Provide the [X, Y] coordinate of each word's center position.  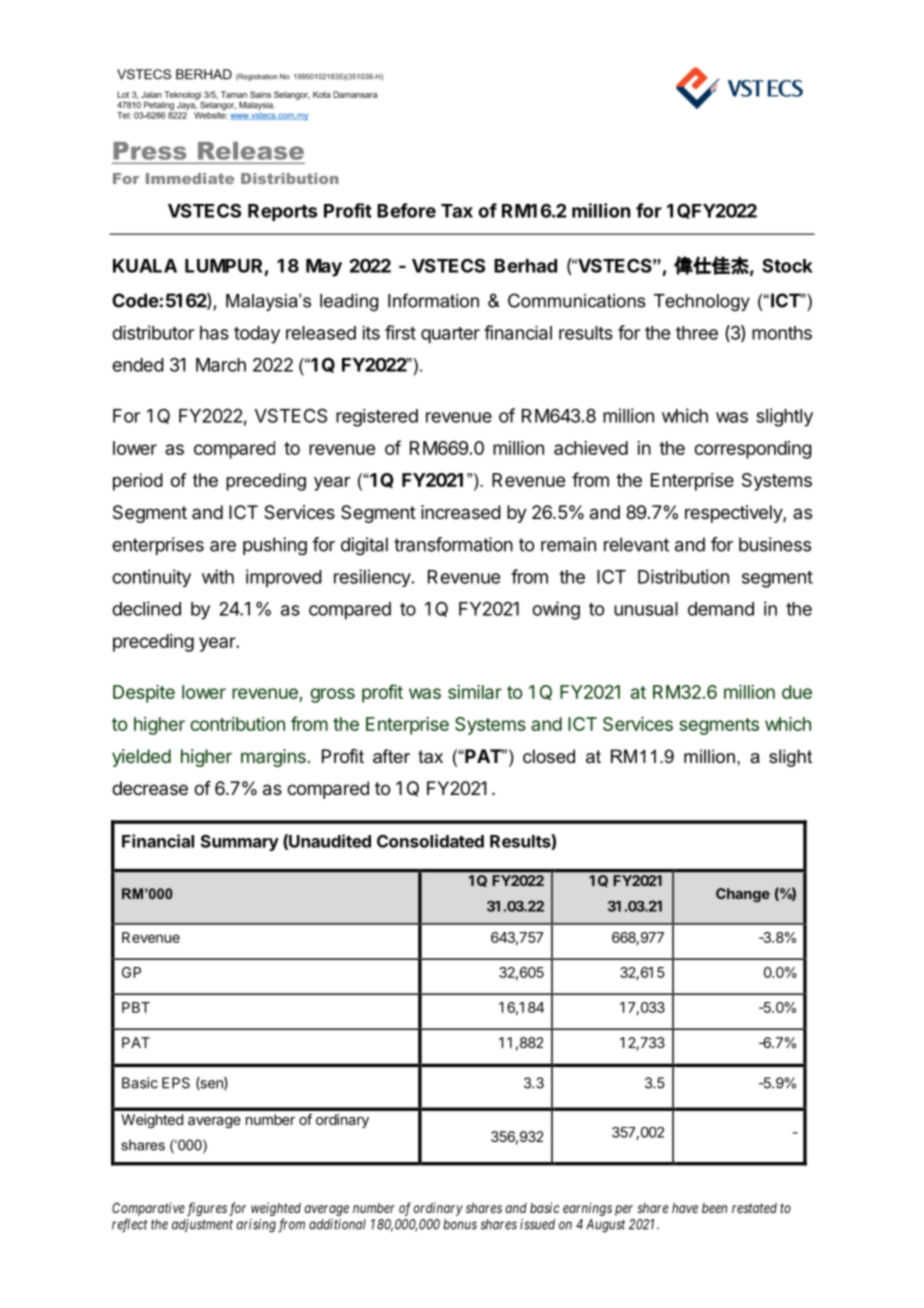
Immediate [190, 178]
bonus [460, 1224]
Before [406, 210]
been [714, 1208]
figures [207, 1209]
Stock [787, 266]
